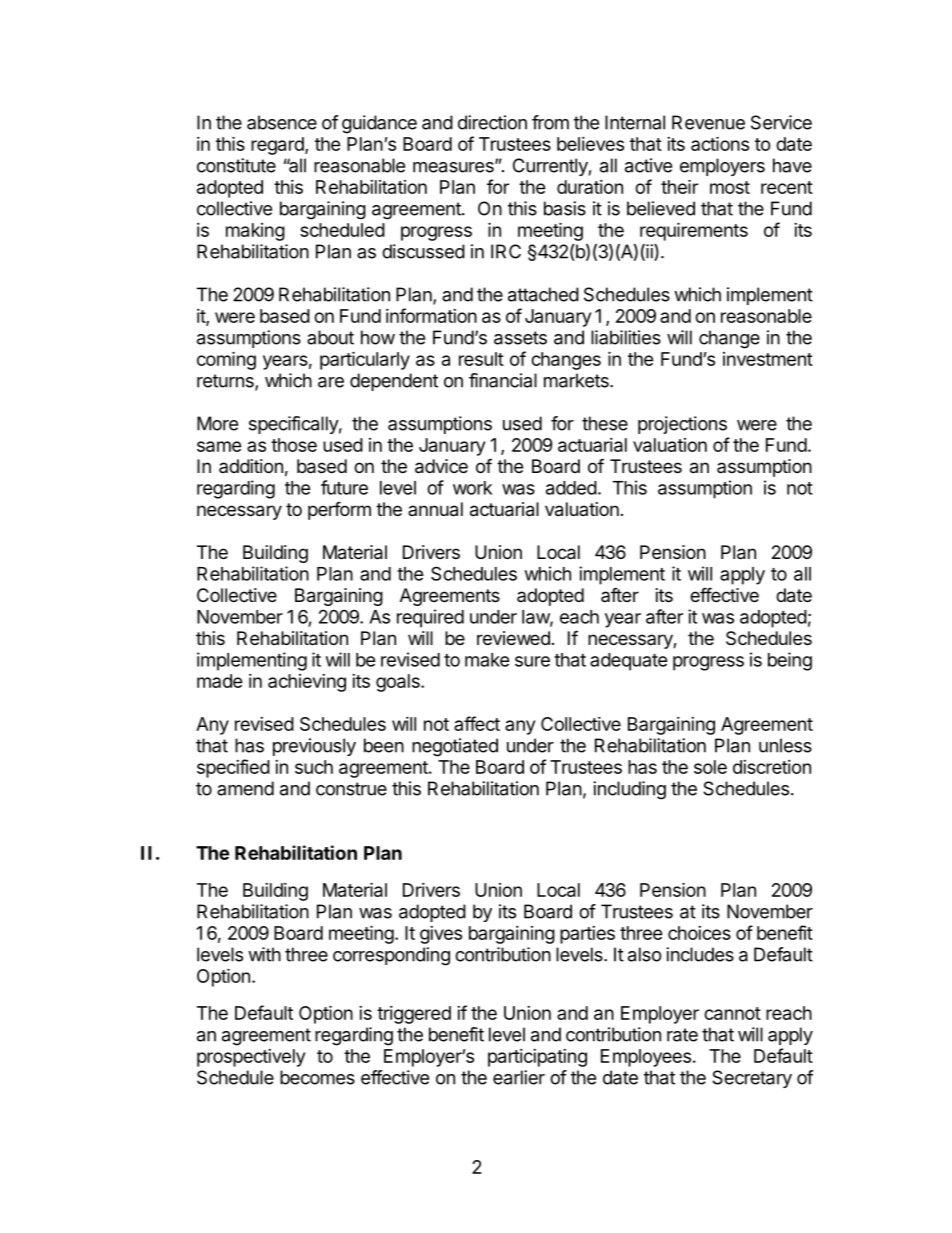 This screenshot has height=1233, width=952. I want to click on absence, so click(282, 122).
